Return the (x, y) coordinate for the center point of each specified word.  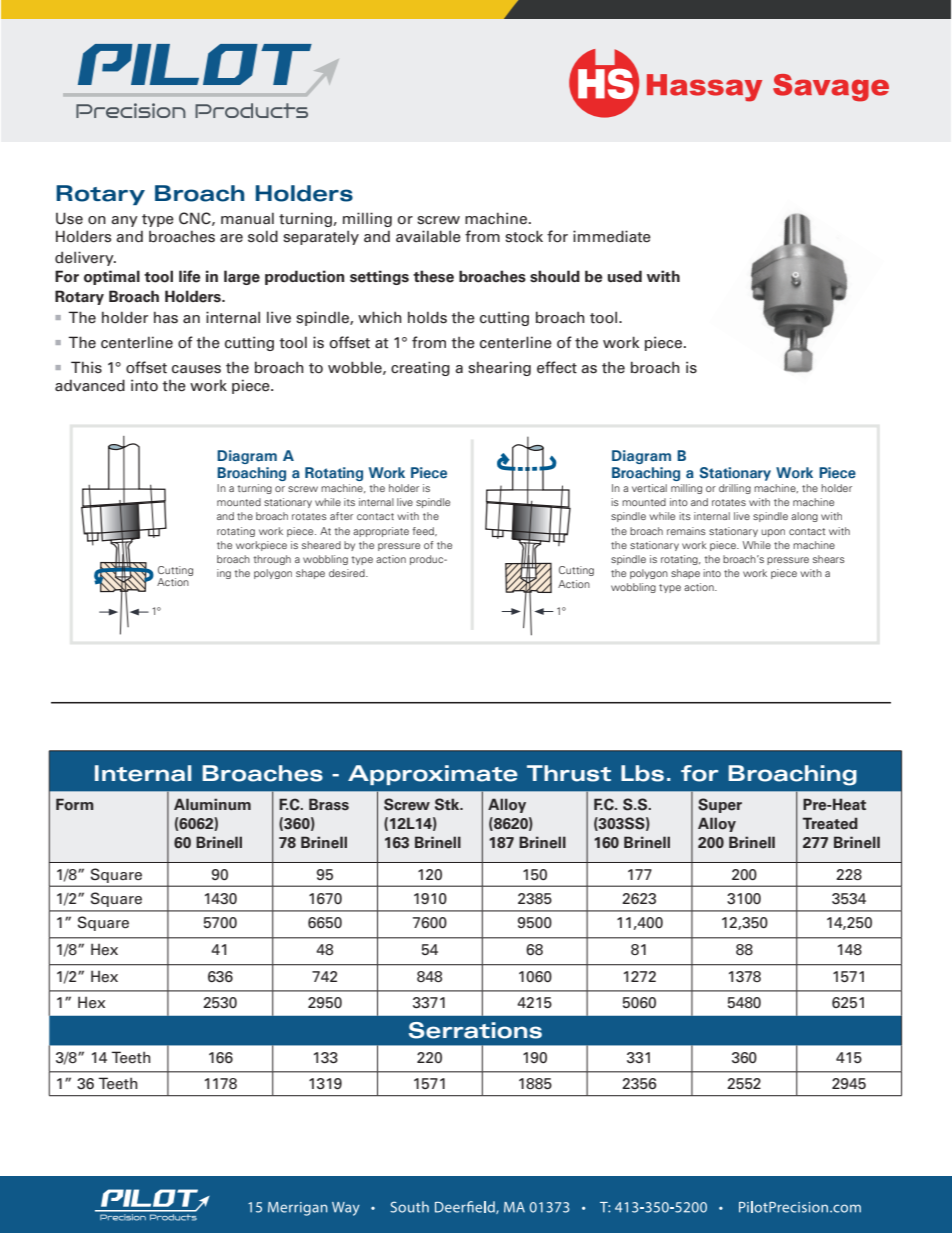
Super (720, 805)
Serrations (475, 1030)
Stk (448, 804)
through (272, 560)
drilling (735, 489)
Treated (830, 823)
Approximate (433, 775)
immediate (612, 236)
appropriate (381, 532)
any (124, 221)
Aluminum (212, 804)
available (428, 236)
